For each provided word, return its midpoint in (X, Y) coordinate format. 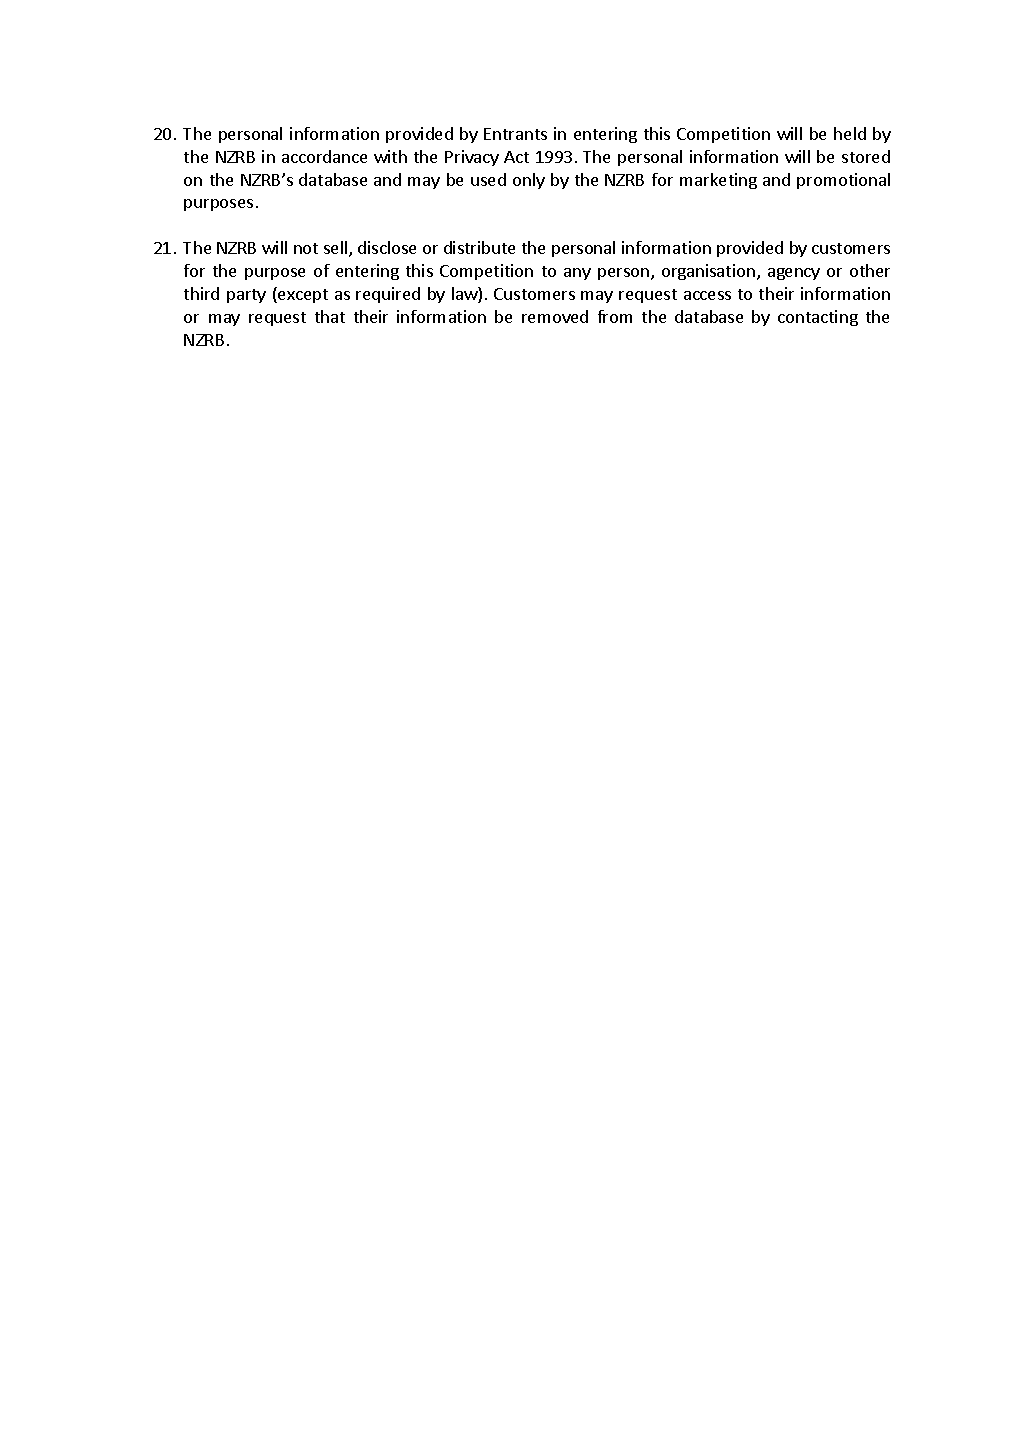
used (488, 179)
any (577, 274)
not (306, 248)
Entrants (515, 134)
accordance (324, 156)
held (850, 133)
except (302, 295)
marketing (718, 181)
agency (794, 274)
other (870, 270)
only (529, 181)
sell (337, 249)
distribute (479, 247)
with (390, 156)
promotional (843, 181)
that (330, 316)
